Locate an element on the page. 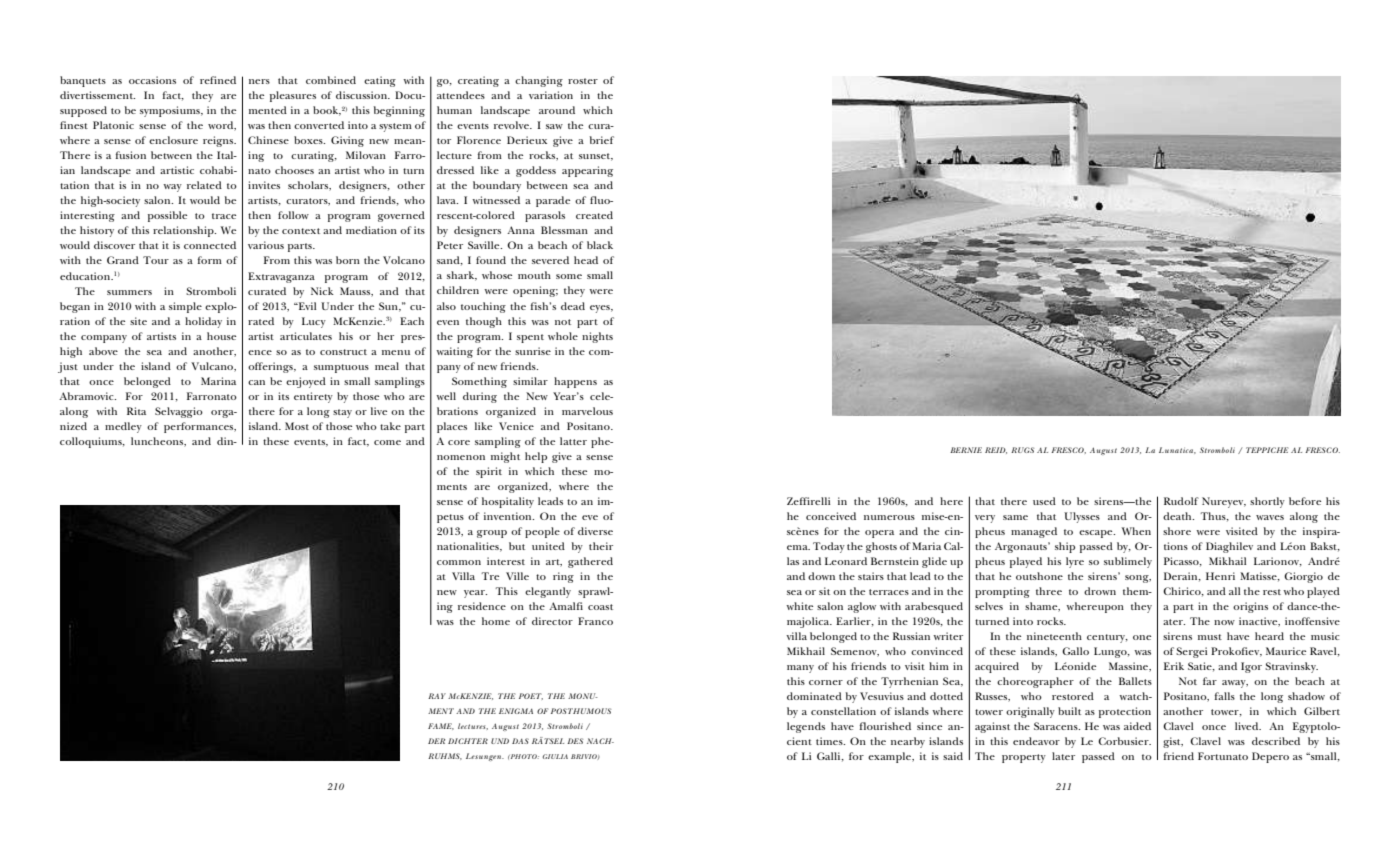 The height and width of the document is (850, 1400). connected is located at coordinates (210, 245).
